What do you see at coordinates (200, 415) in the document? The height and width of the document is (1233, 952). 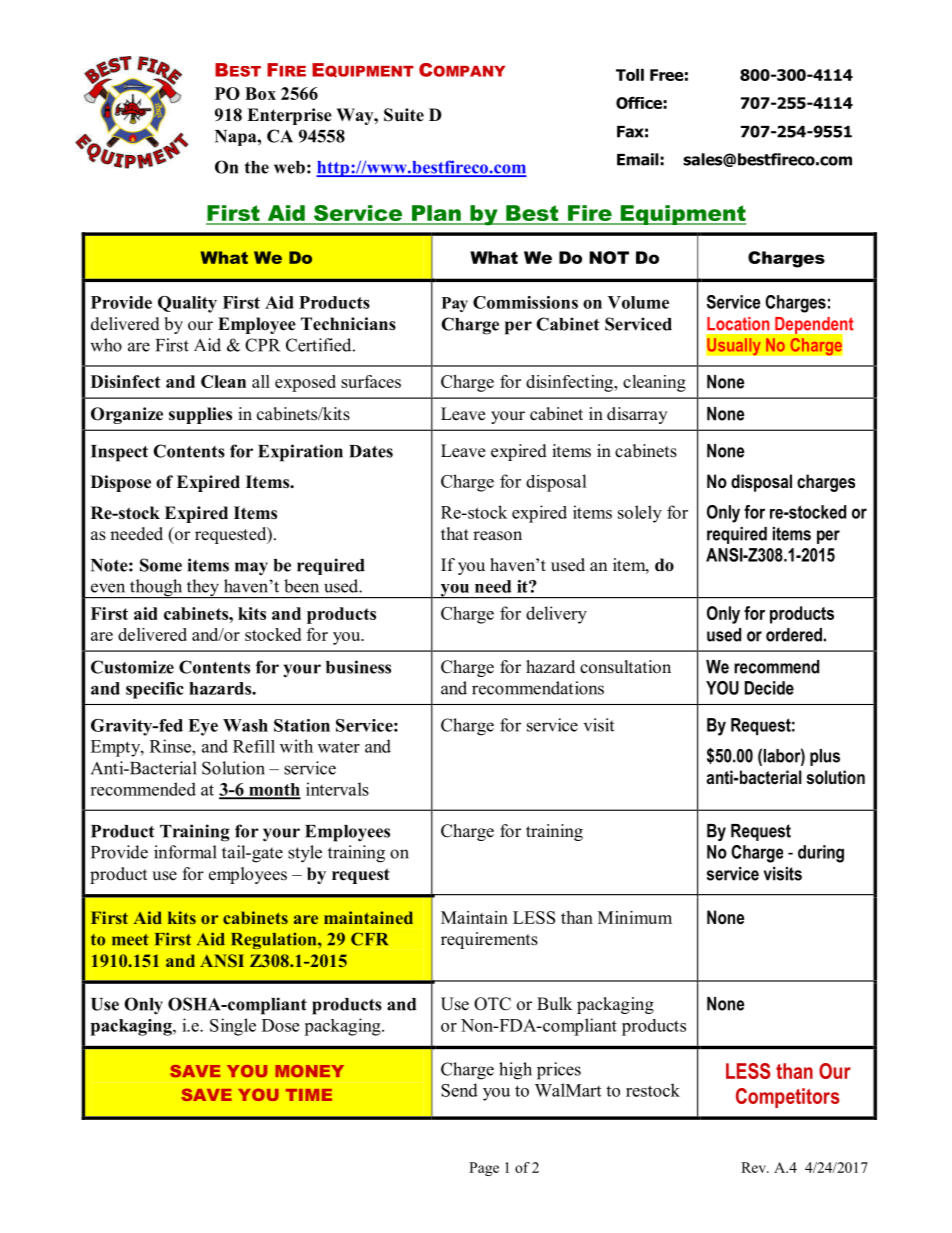 I see `supplies` at bounding box center [200, 415].
